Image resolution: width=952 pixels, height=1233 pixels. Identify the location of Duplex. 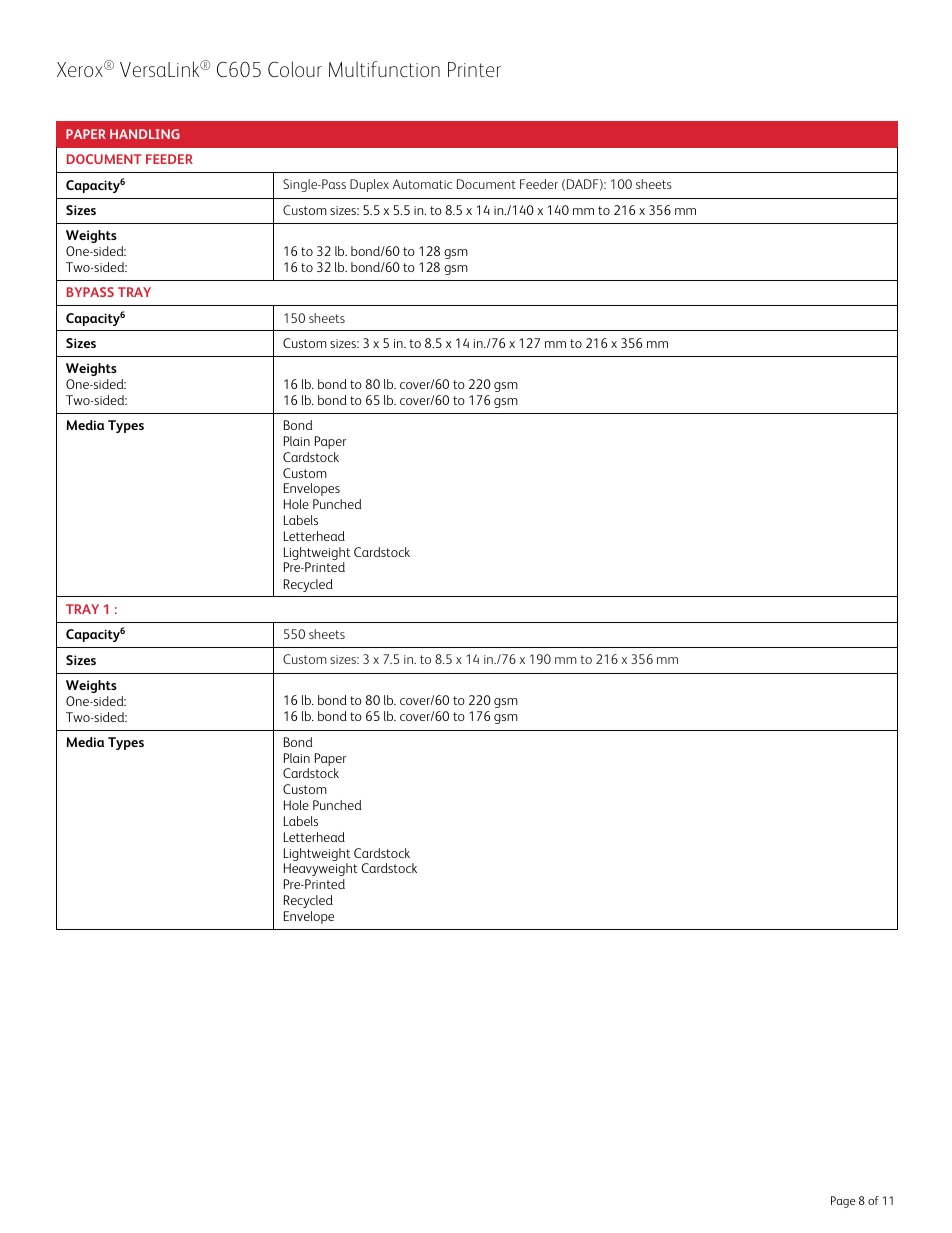
(369, 185).
